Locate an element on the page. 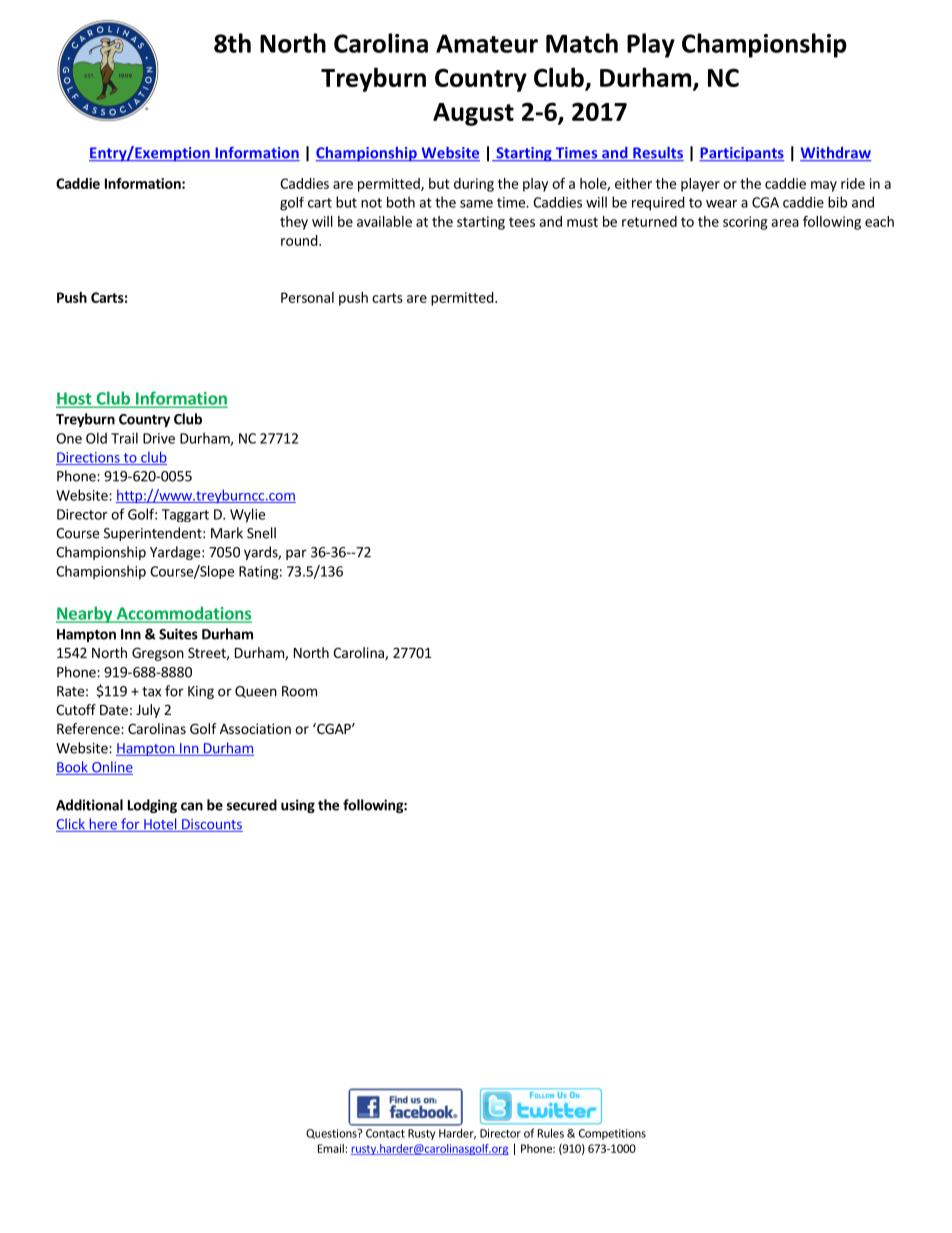 The height and width of the image is (1233, 952). Questions is located at coordinates (332, 1134).
